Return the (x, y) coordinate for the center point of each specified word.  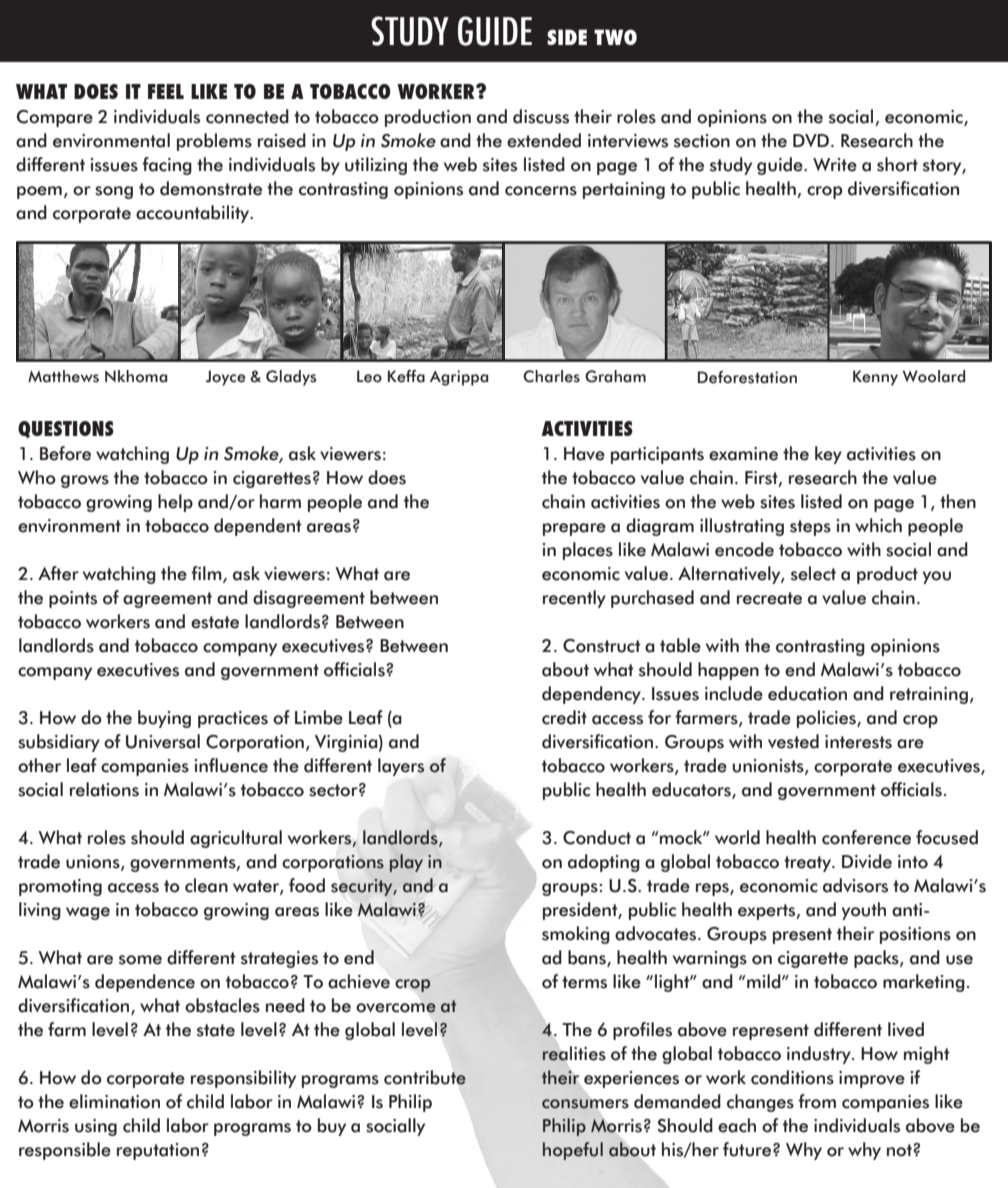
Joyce (226, 378)
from (817, 1101)
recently (574, 599)
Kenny (875, 378)
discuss (541, 116)
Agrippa (459, 378)
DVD (811, 140)
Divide (867, 861)
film (207, 574)
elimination (114, 1101)
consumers (585, 1104)
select (813, 573)
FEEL (166, 91)
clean (206, 885)
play (406, 863)
